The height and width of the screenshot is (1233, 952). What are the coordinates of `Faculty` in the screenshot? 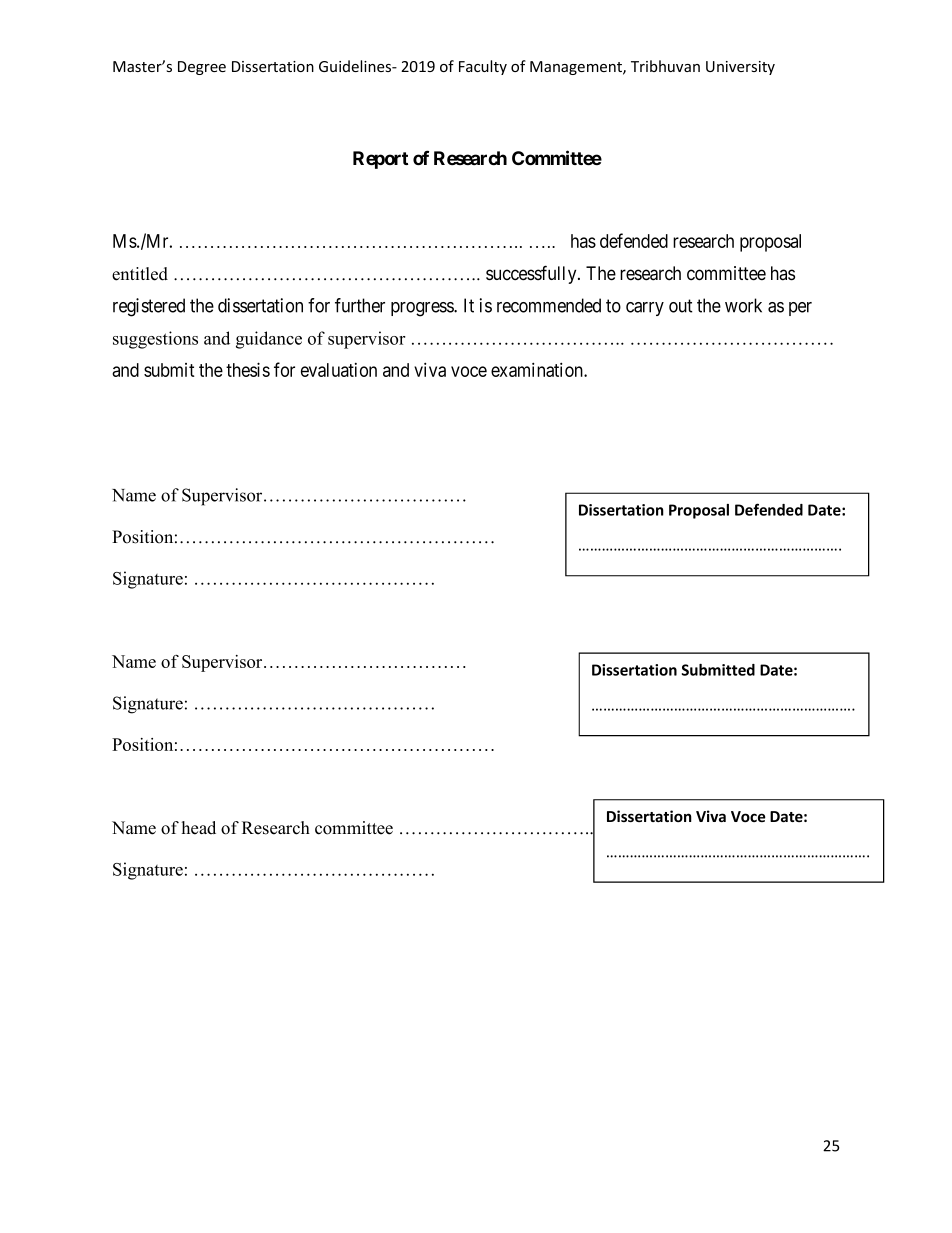 It's located at (483, 67).
